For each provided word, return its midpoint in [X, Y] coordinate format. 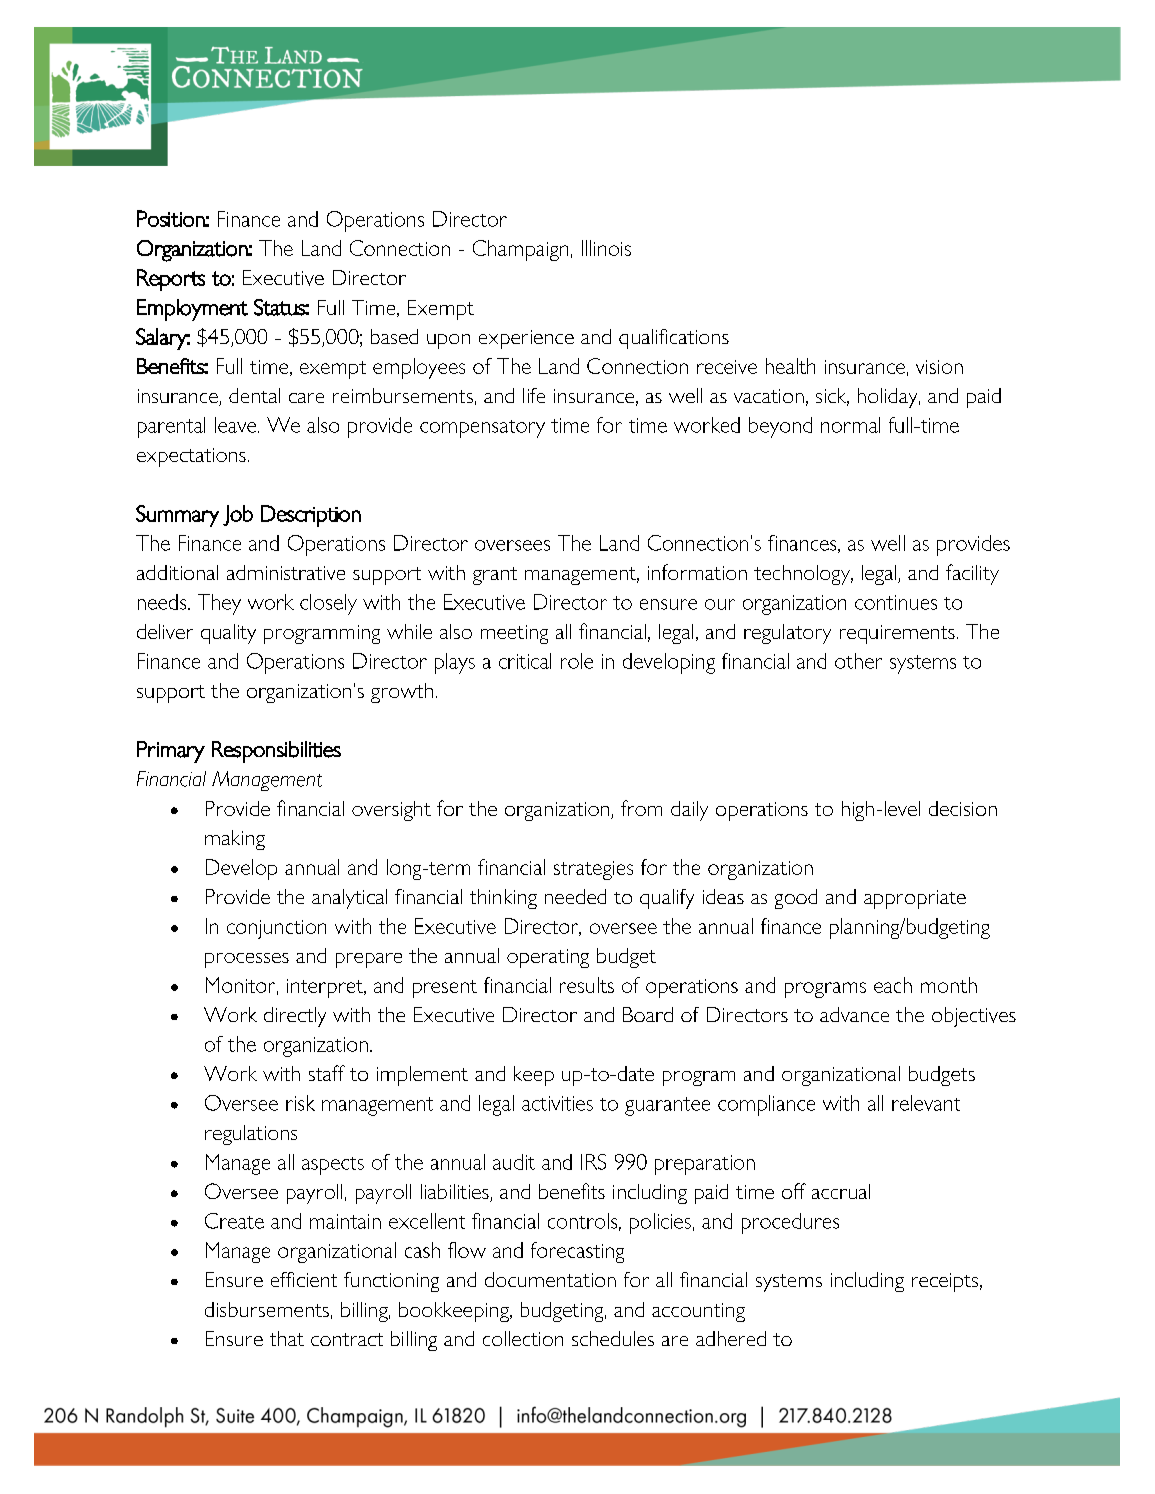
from [641, 808]
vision [939, 367]
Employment [192, 310]
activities [557, 1103]
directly [295, 1017]
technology [803, 575]
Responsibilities [276, 752]
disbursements [267, 1309]
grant [495, 576]
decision [963, 808]
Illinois [606, 248]
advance [854, 1014]
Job [238, 515]
